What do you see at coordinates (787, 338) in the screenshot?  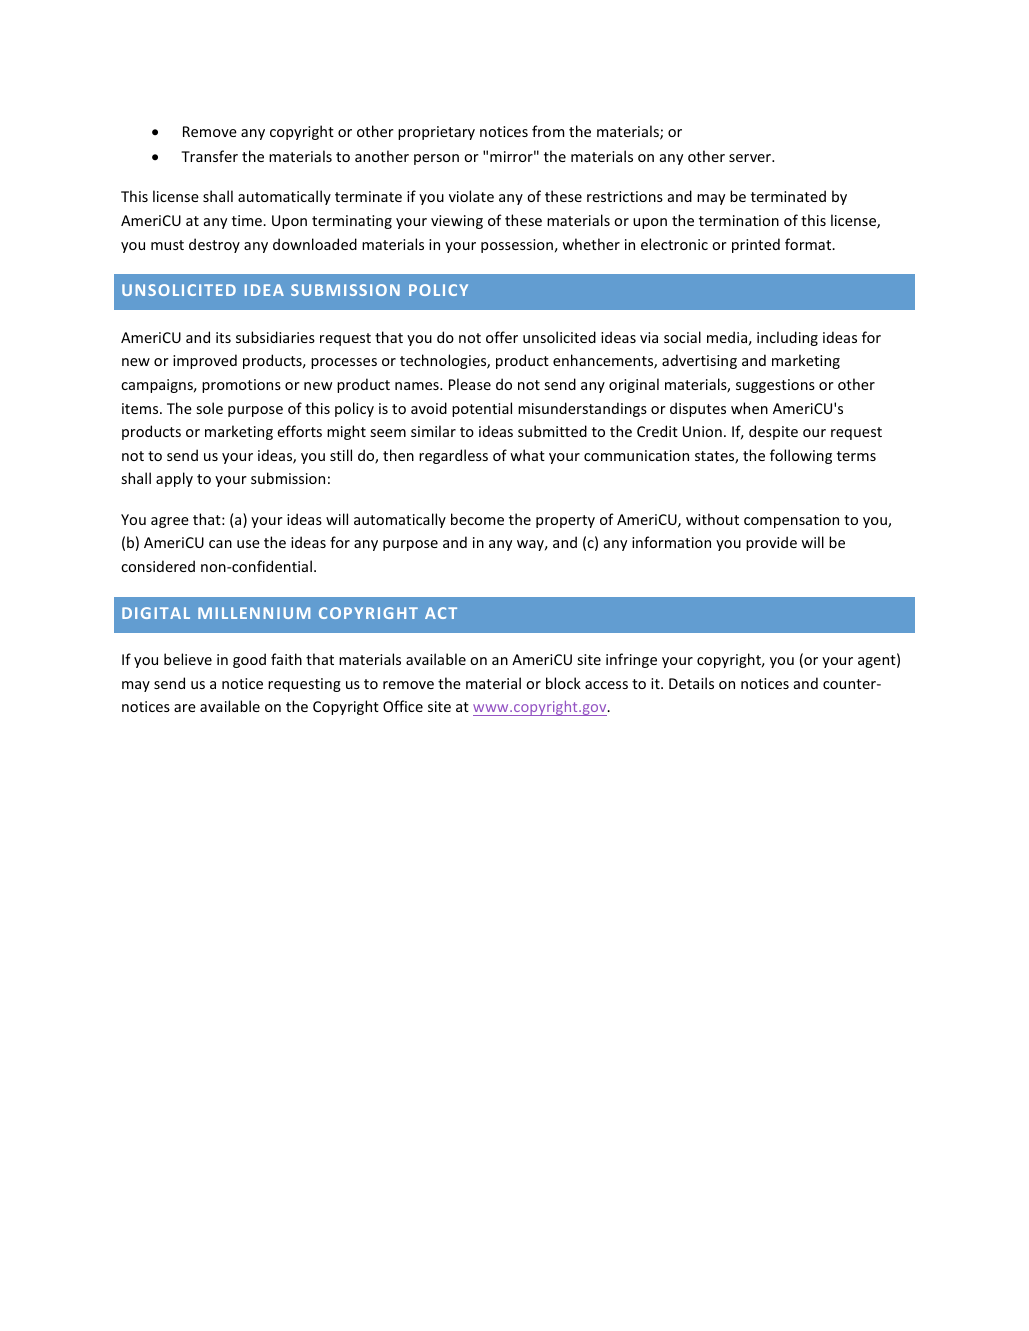 I see `including` at bounding box center [787, 338].
